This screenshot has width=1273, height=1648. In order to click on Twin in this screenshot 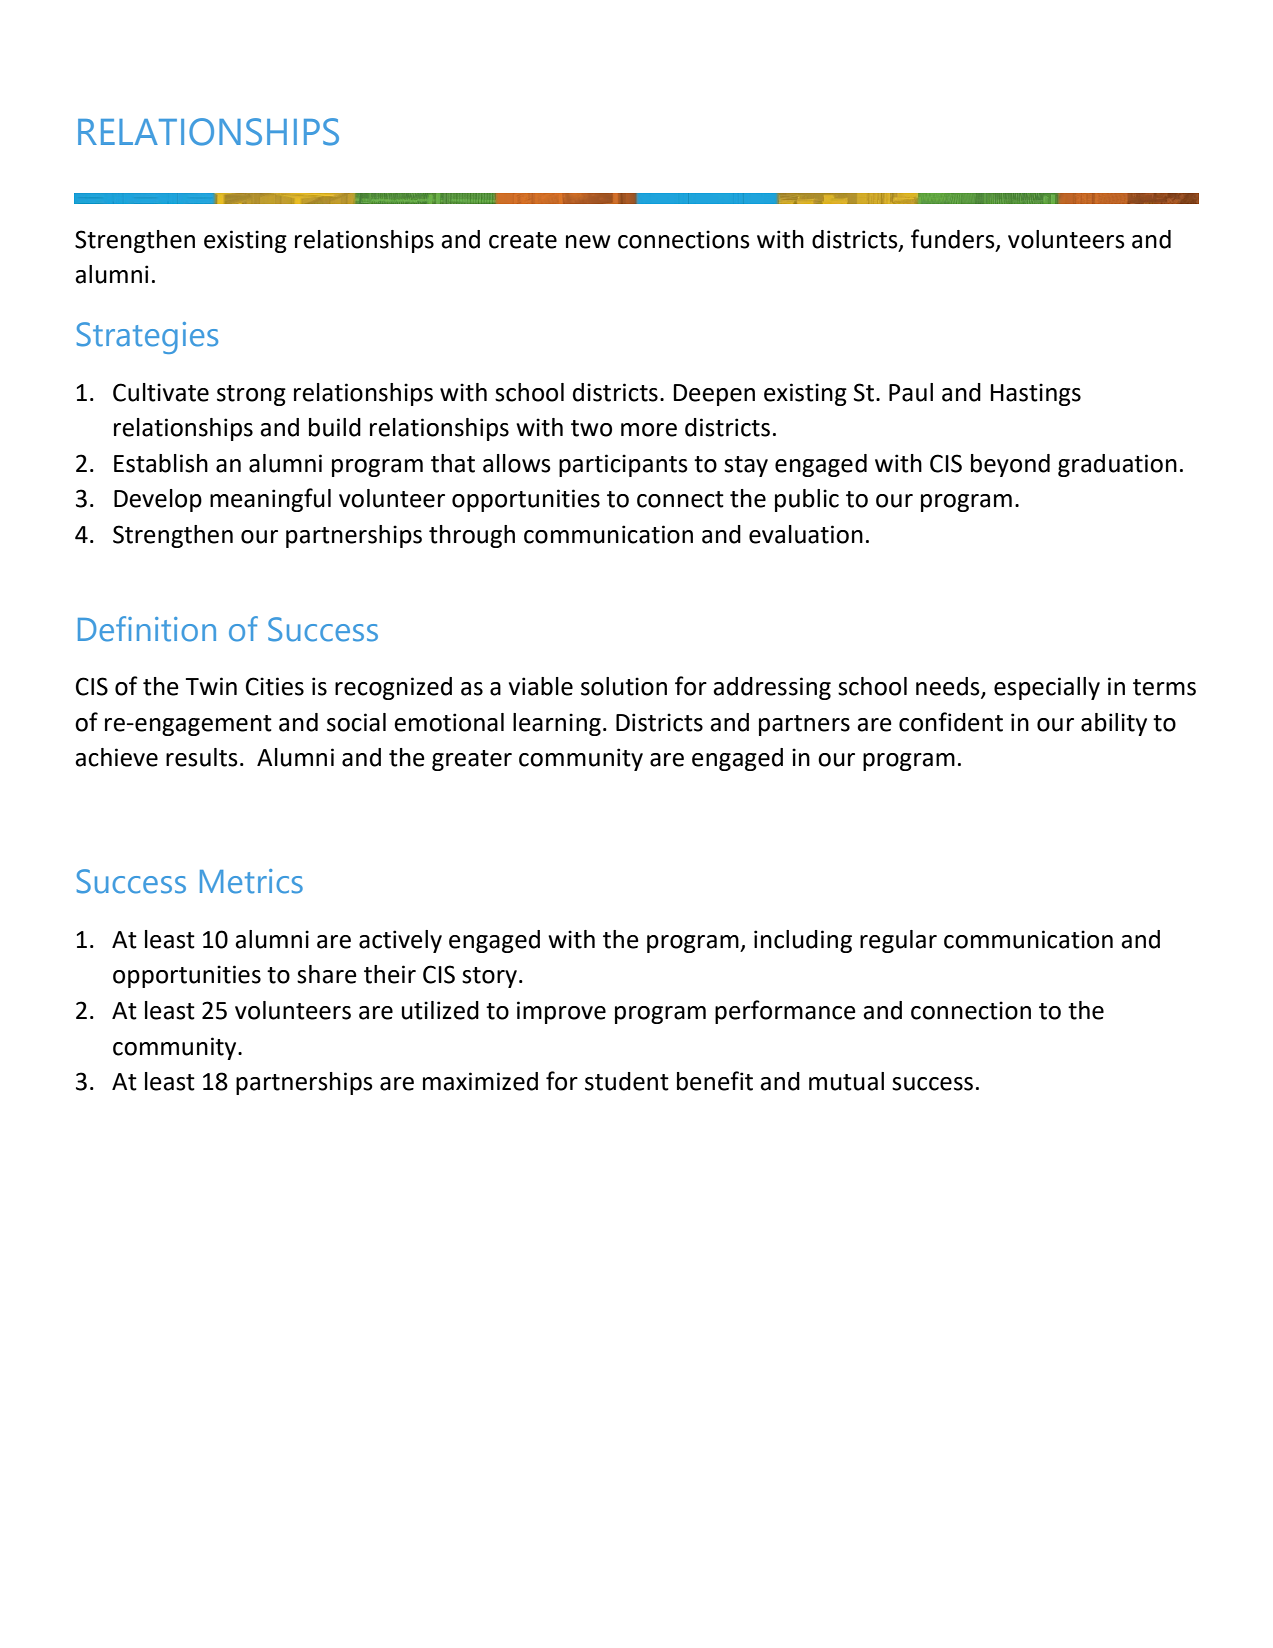, I will do `click(211, 686)`.
